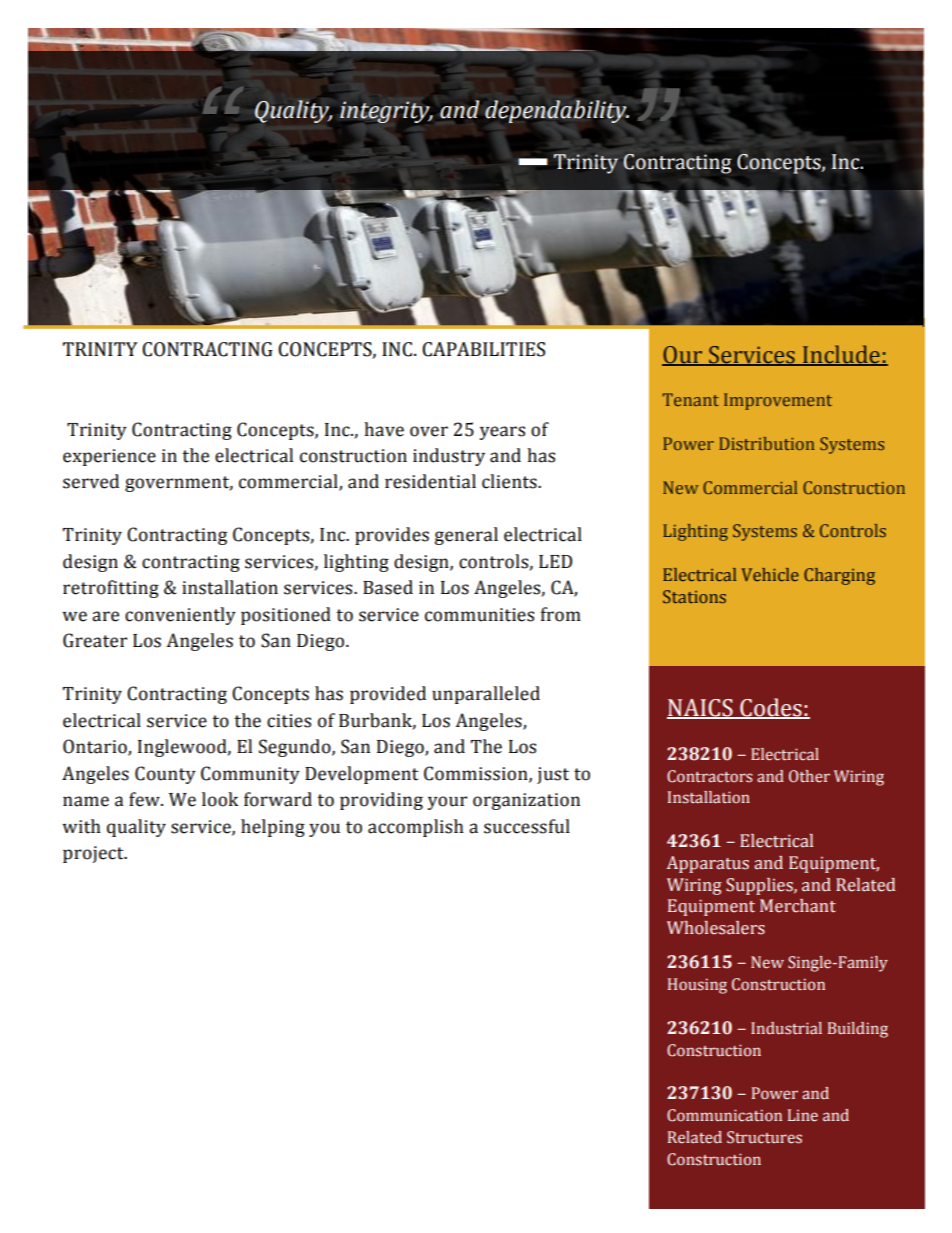 The width and height of the screenshot is (952, 1233). I want to click on dependability, so click(557, 111).
